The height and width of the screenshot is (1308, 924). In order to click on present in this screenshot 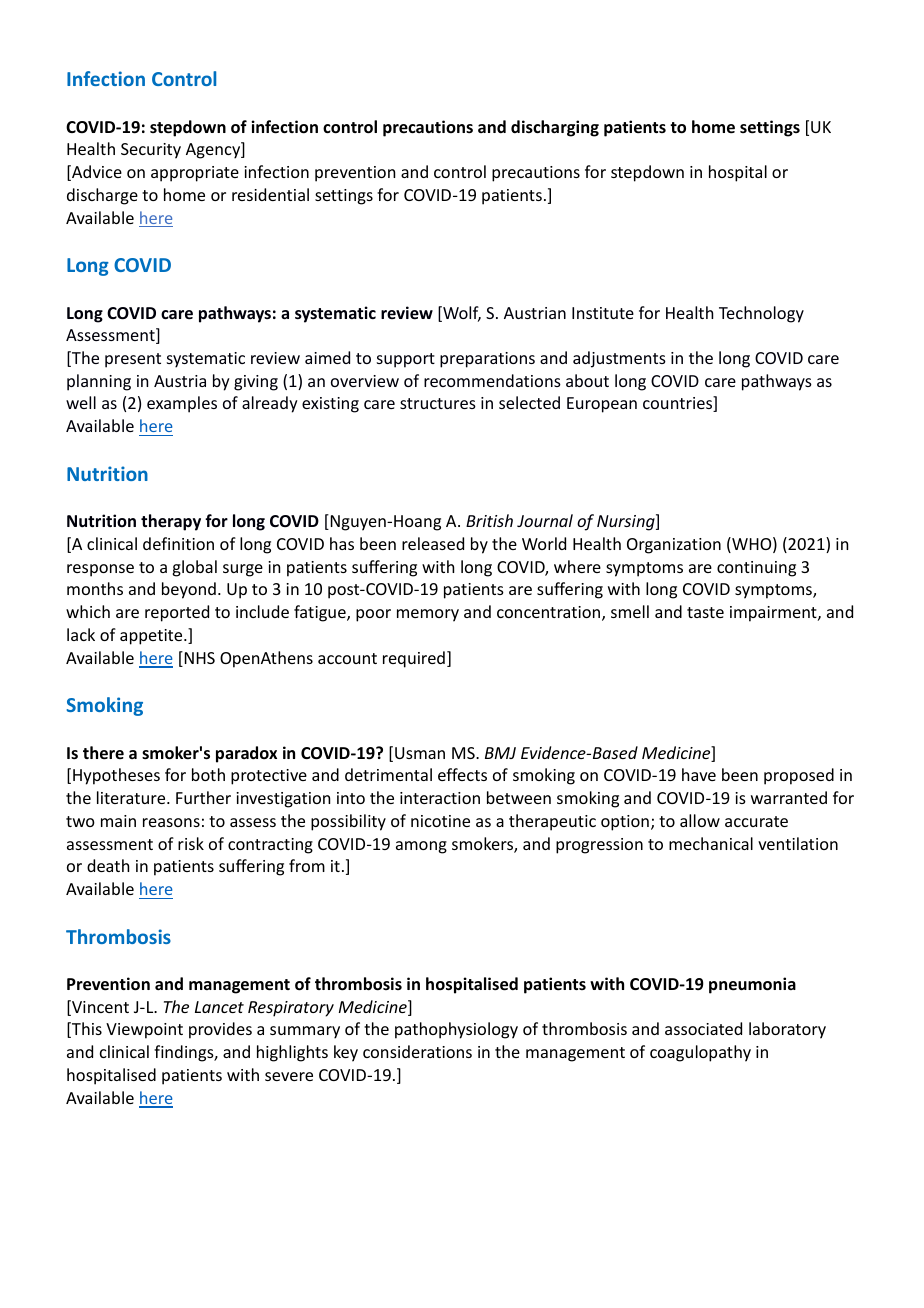, I will do `click(133, 360)`.
